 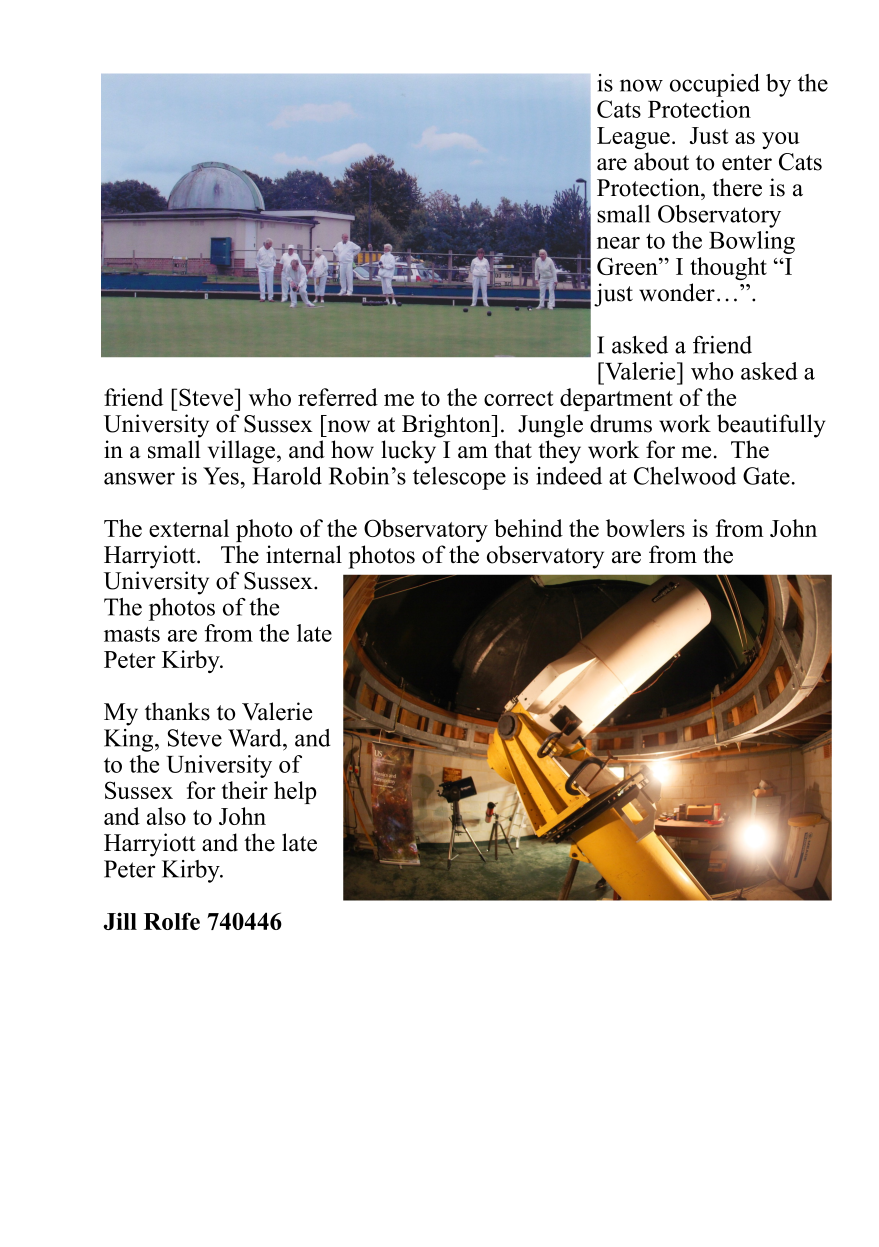 What do you see at coordinates (519, 398) in the image?
I see `correct` at bounding box center [519, 398].
